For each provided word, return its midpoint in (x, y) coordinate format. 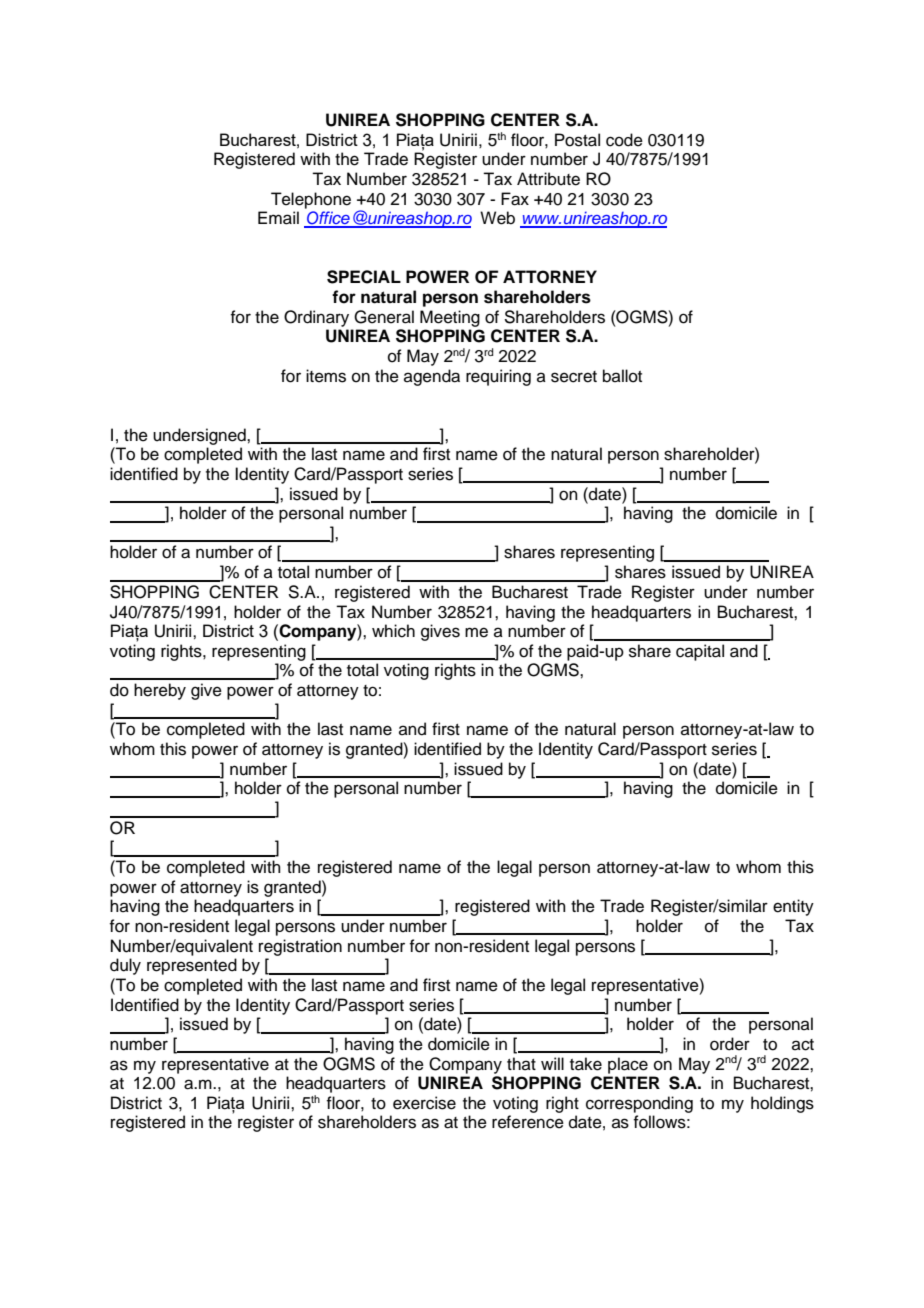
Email (278, 218)
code (624, 140)
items (326, 376)
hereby (160, 691)
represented (192, 966)
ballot (622, 376)
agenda (432, 377)
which (393, 631)
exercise (424, 1103)
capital (700, 652)
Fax (515, 199)
